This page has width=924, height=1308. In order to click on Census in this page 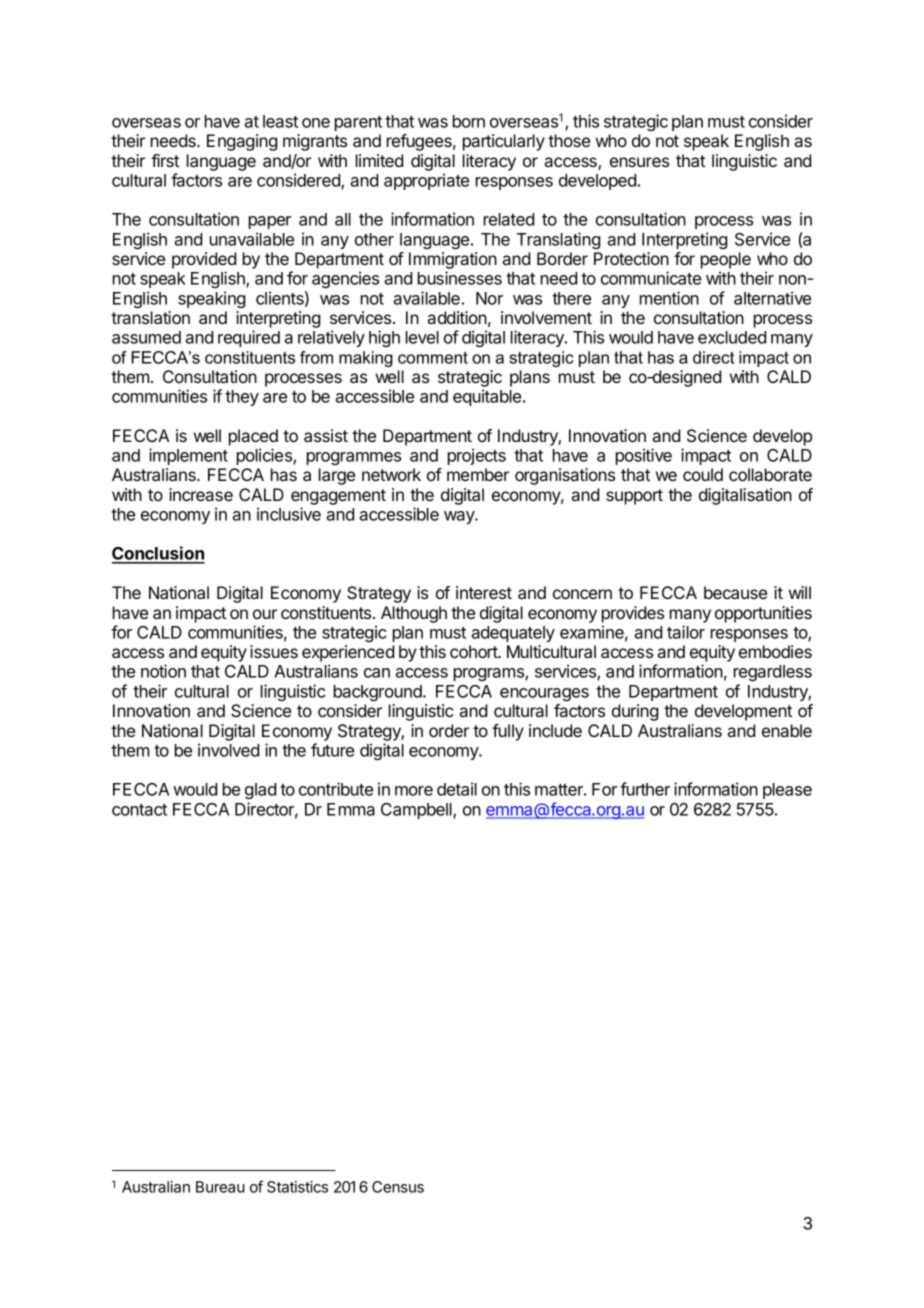, I will do `click(398, 1187)`.
